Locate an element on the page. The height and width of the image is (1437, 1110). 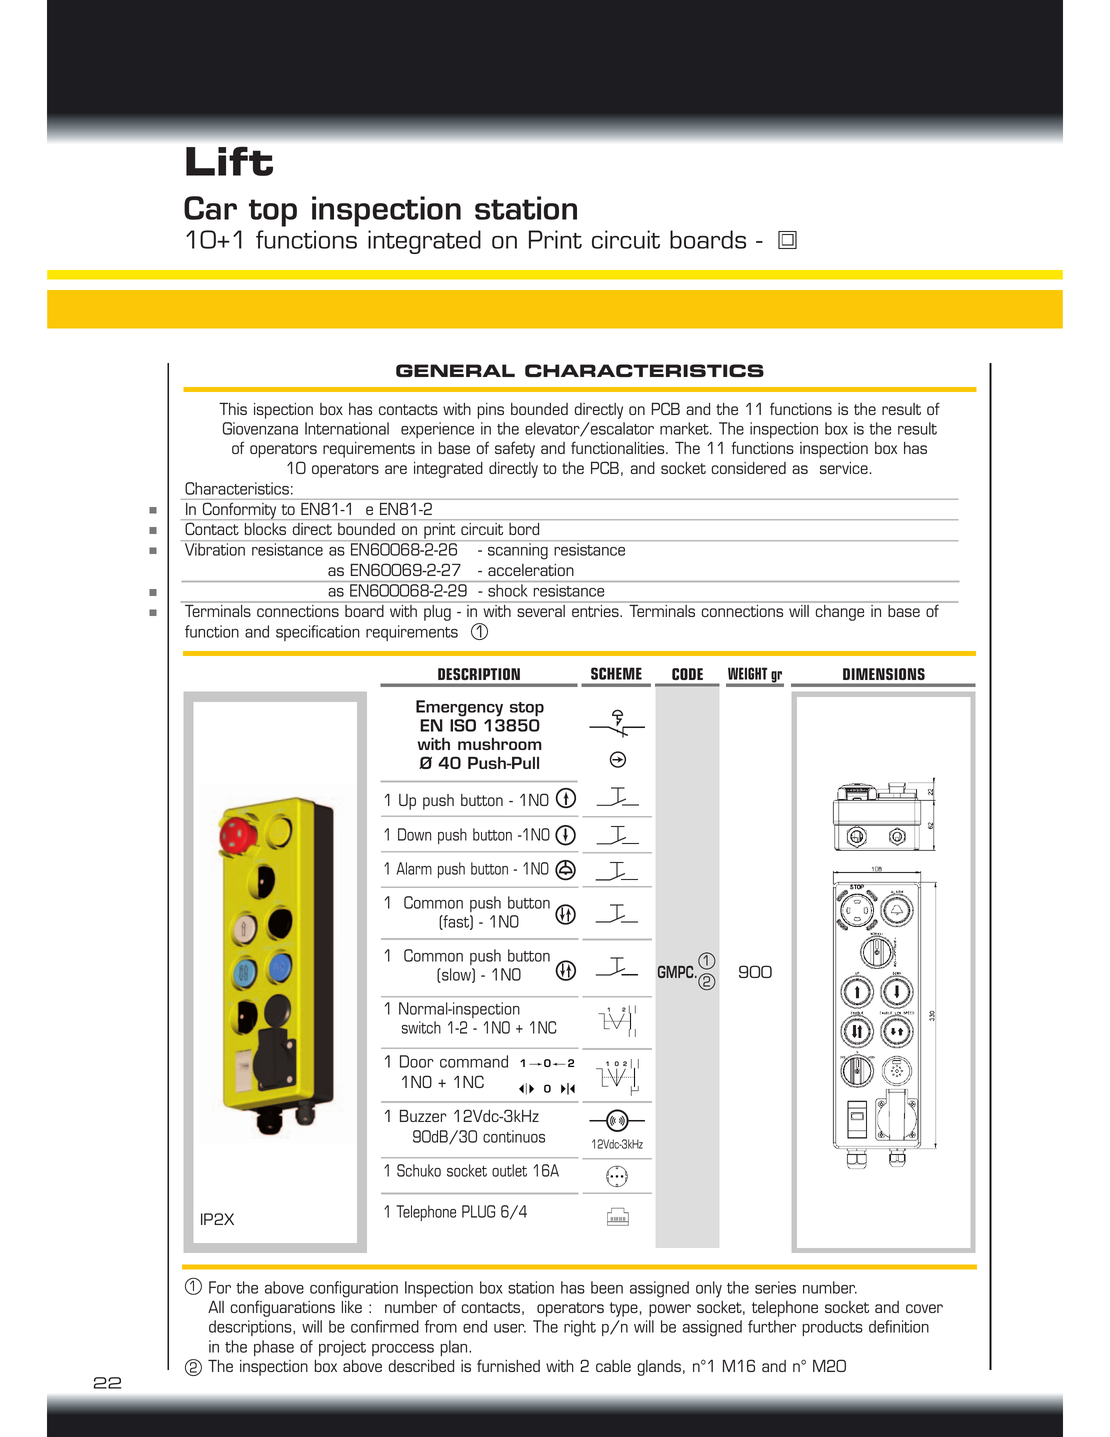
DIMENSIONS is located at coordinates (884, 674).
